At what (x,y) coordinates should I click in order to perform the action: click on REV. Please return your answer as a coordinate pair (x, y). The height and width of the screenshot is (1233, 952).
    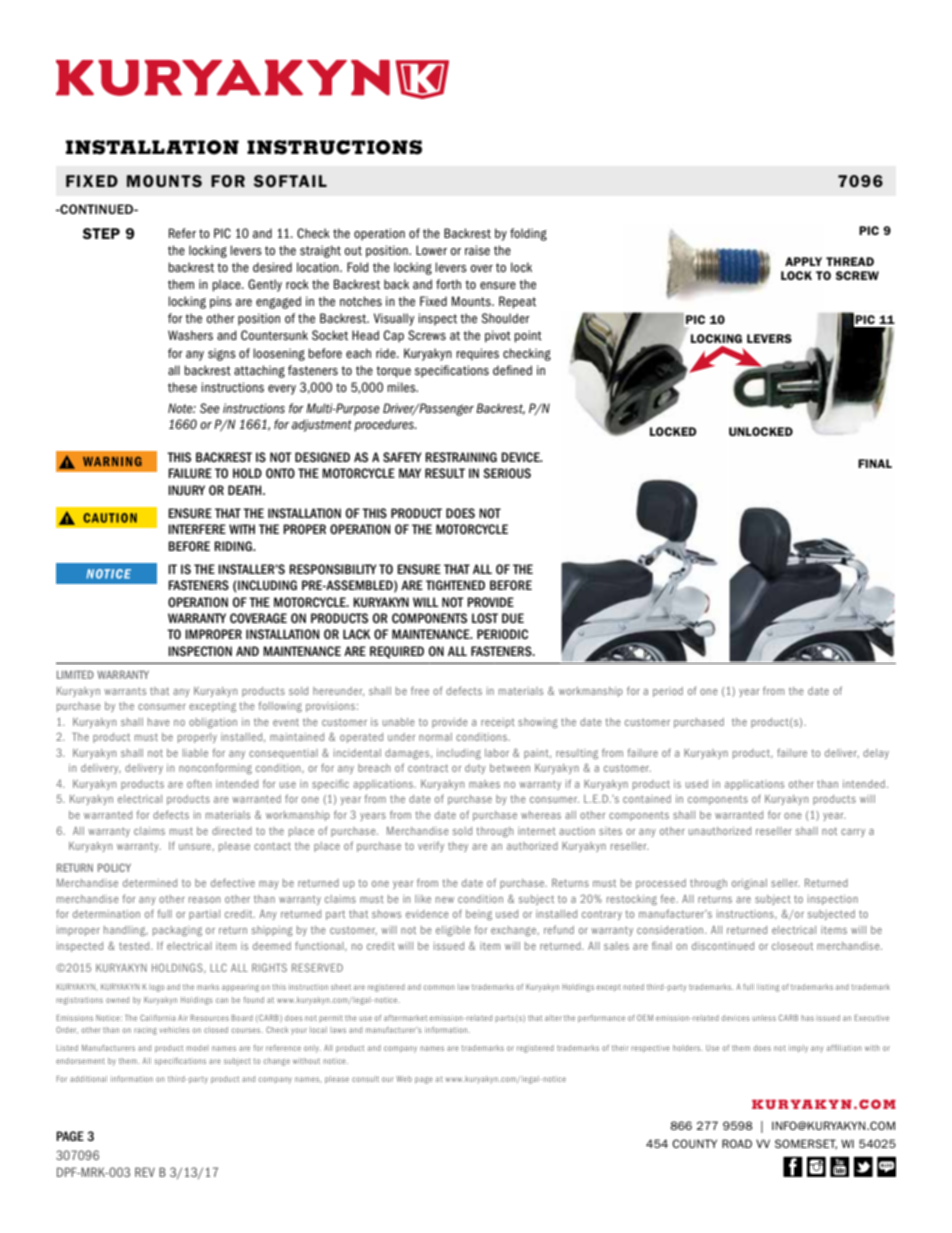
    Looking at the image, I should click on (145, 1172).
